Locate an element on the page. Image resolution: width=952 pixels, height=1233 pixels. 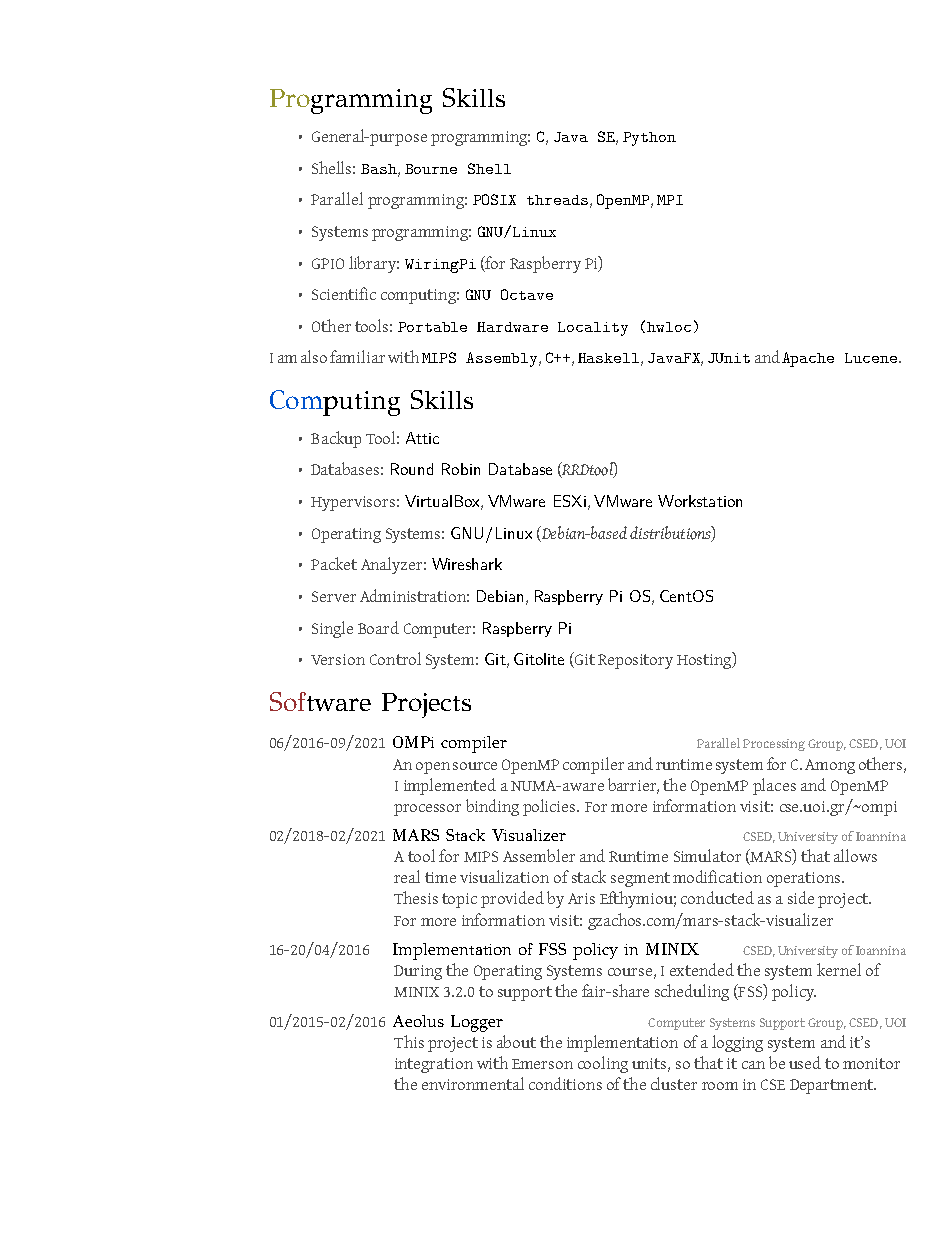
Hosting is located at coordinates (705, 660).
